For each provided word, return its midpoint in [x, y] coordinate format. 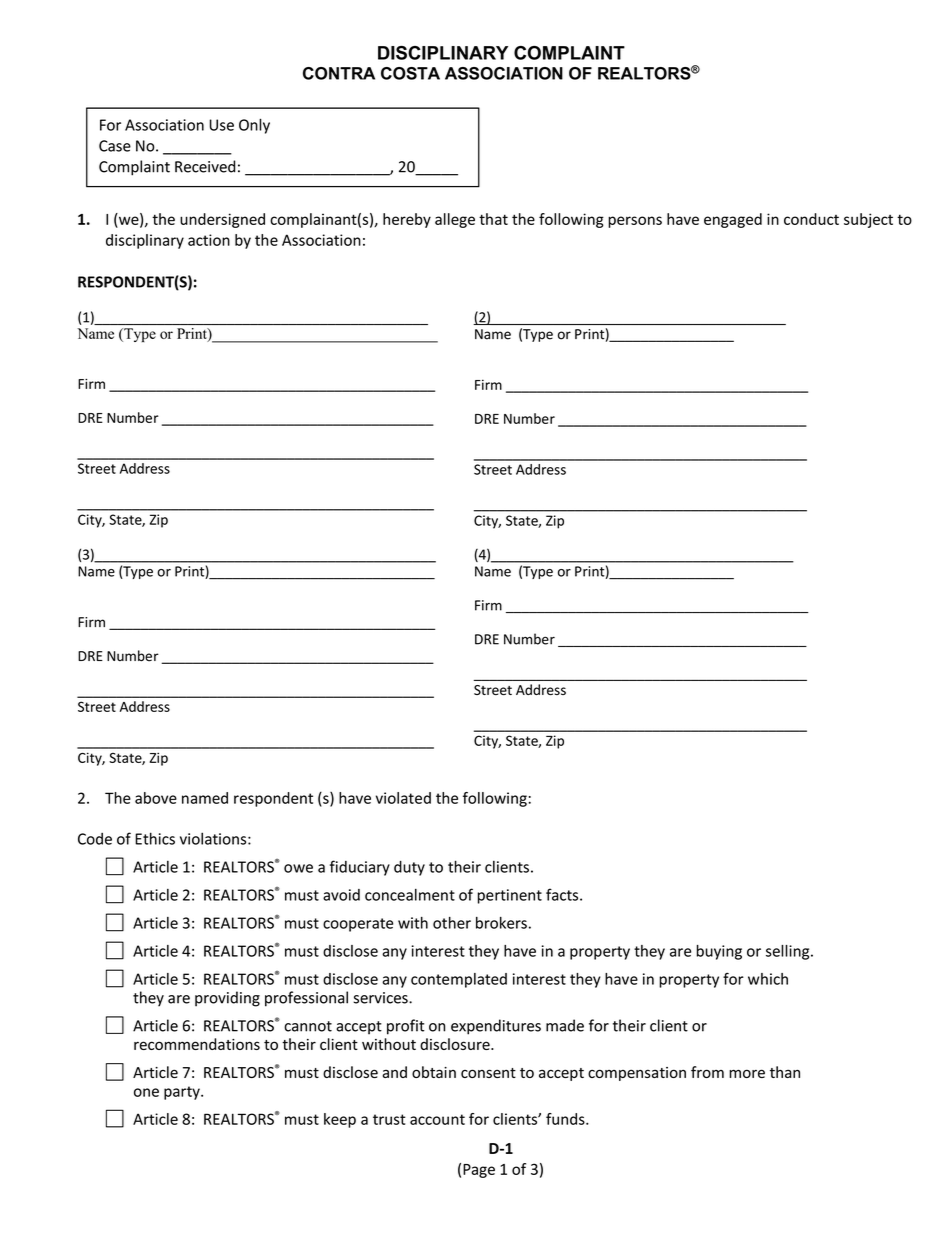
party [183, 1093]
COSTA [410, 73]
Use [222, 125]
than [785, 1072]
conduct [811, 219]
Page [479, 1171]
